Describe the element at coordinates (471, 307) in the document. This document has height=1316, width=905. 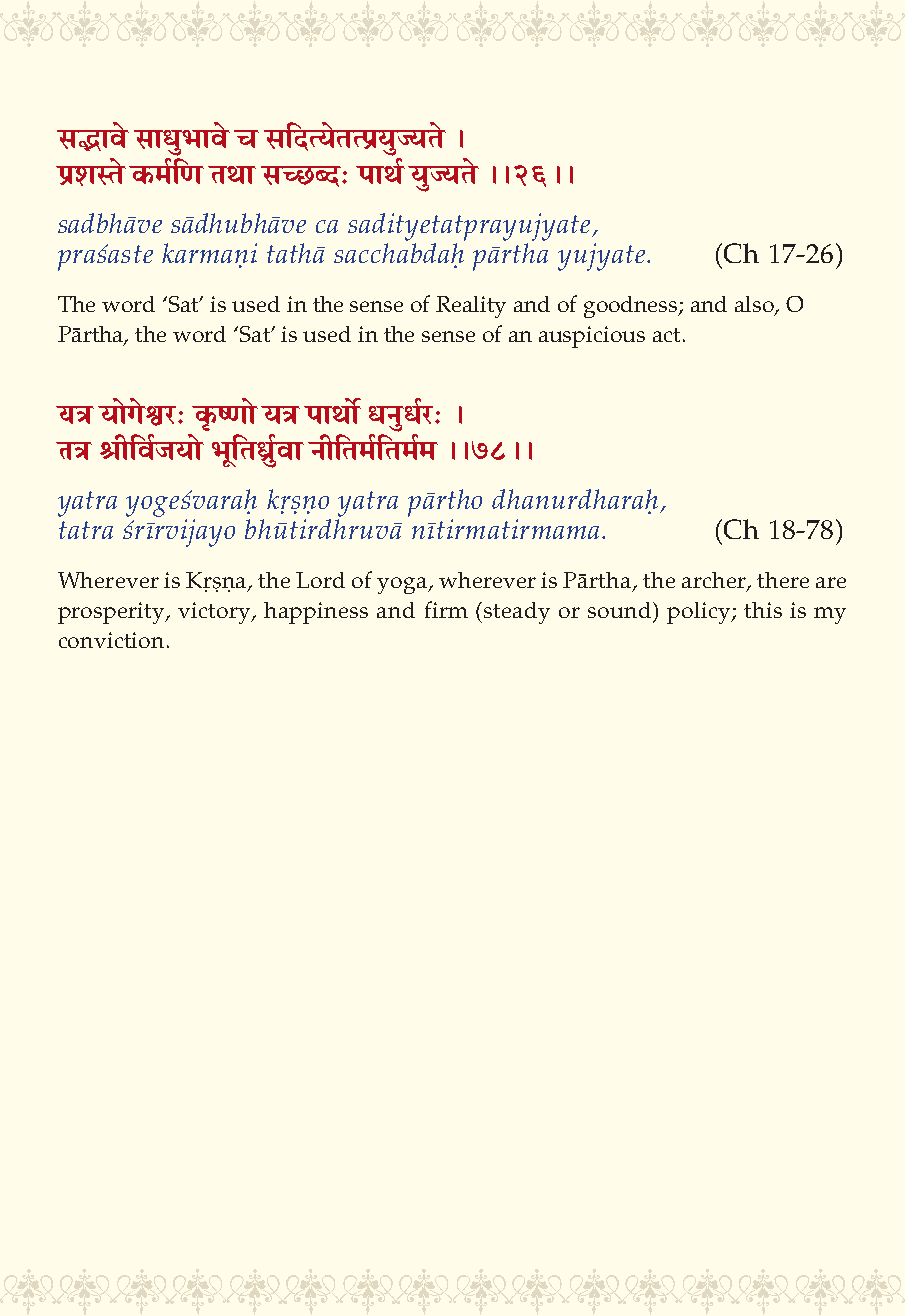
I see `Reality` at that location.
